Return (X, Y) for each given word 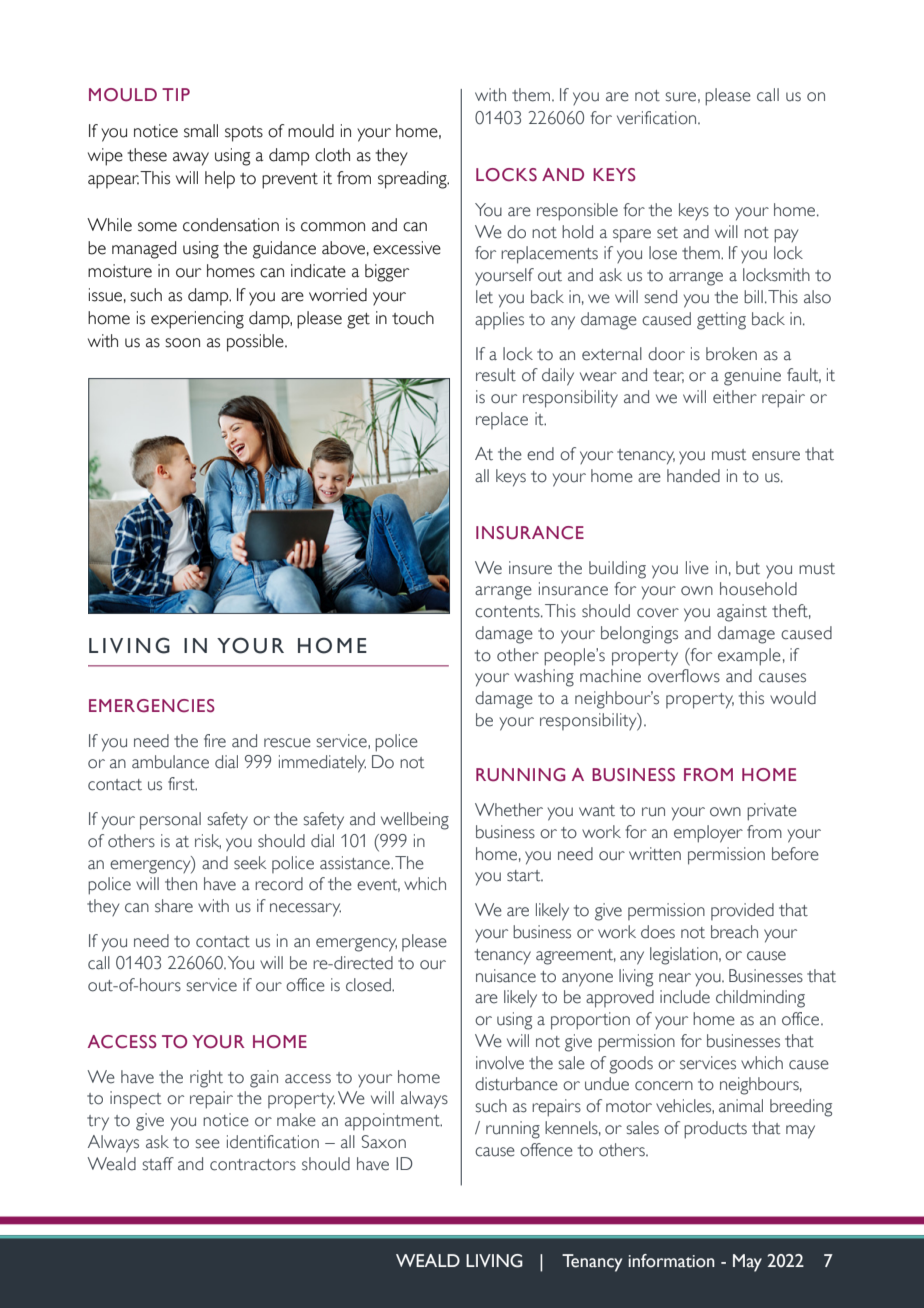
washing (544, 678)
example (749, 657)
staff (158, 1164)
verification (658, 118)
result (496, 375)
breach (734, 932)
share (174, 906)
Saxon (384, 1142)
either (735, 397)
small (201, 131)
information (672, 1261)
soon (182, 343)
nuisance (506, 976)
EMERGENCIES (152, 706)
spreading (413, 180)
